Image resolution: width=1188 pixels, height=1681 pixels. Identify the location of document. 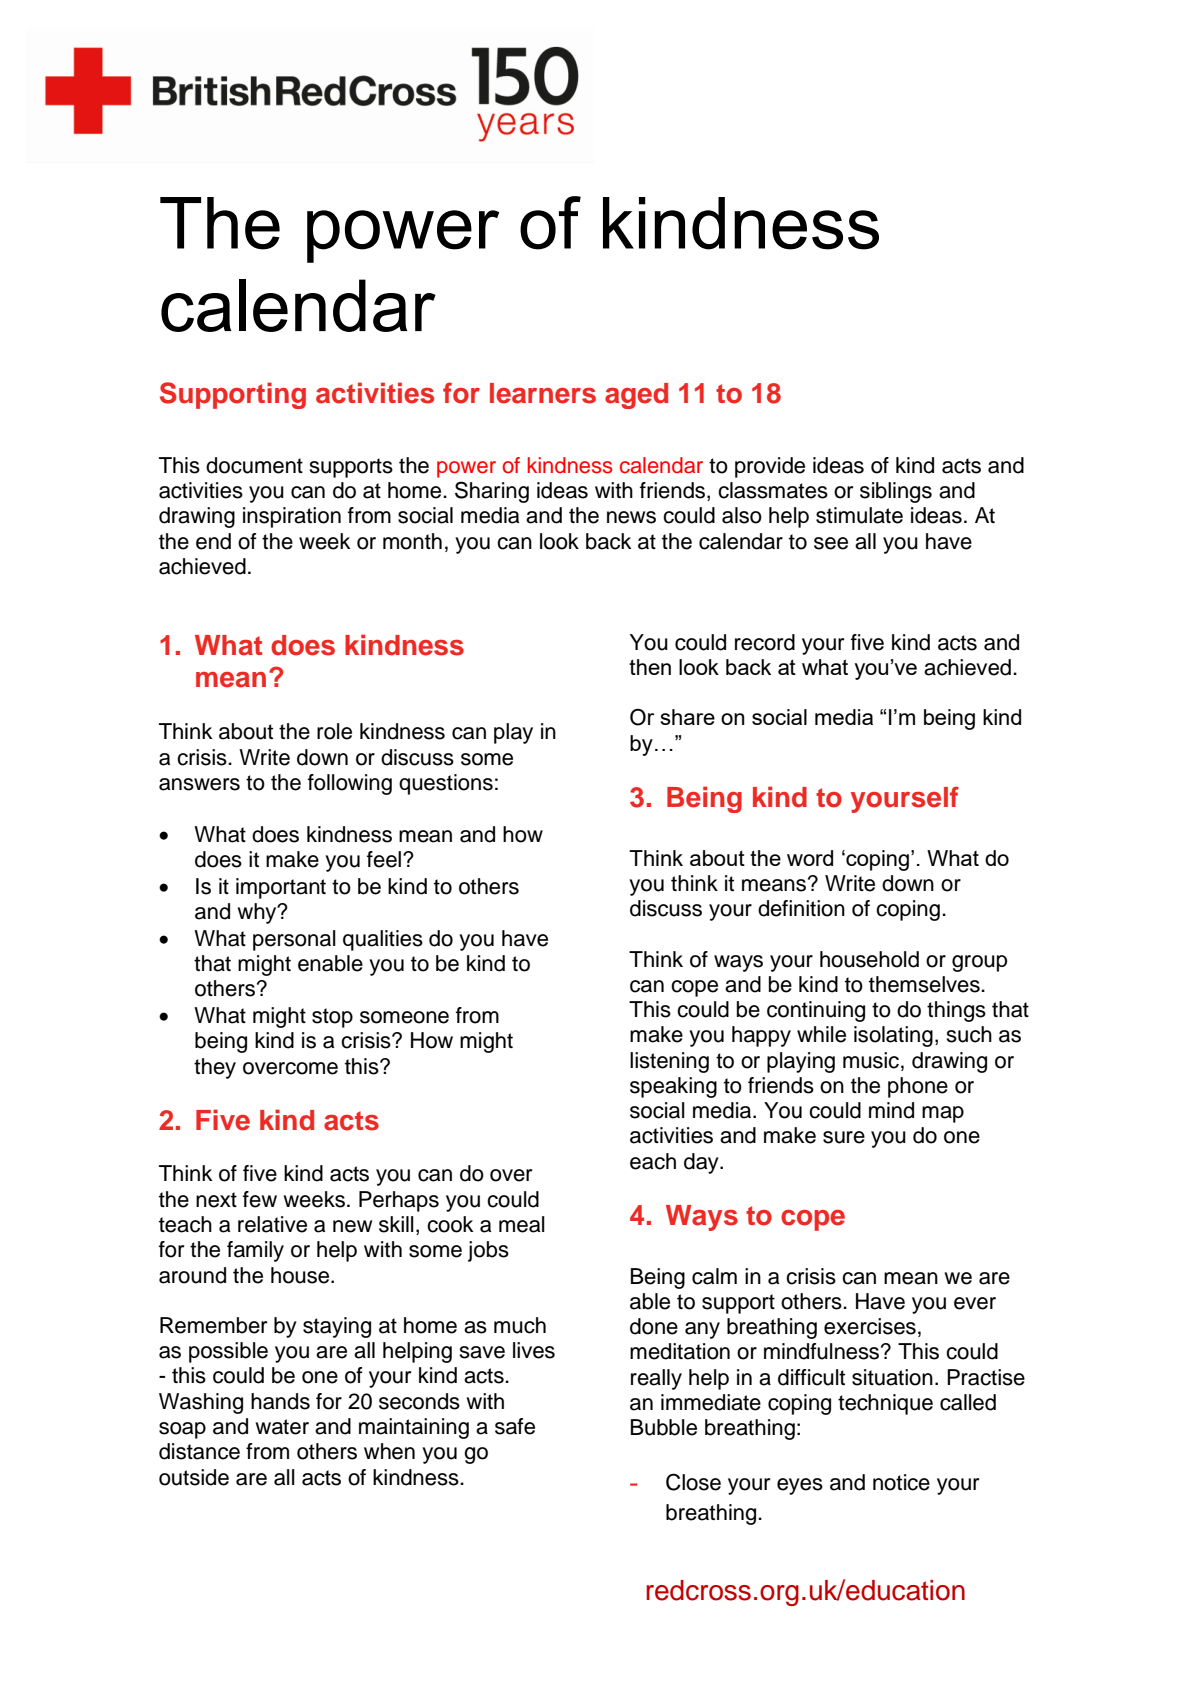
(254, 465).
